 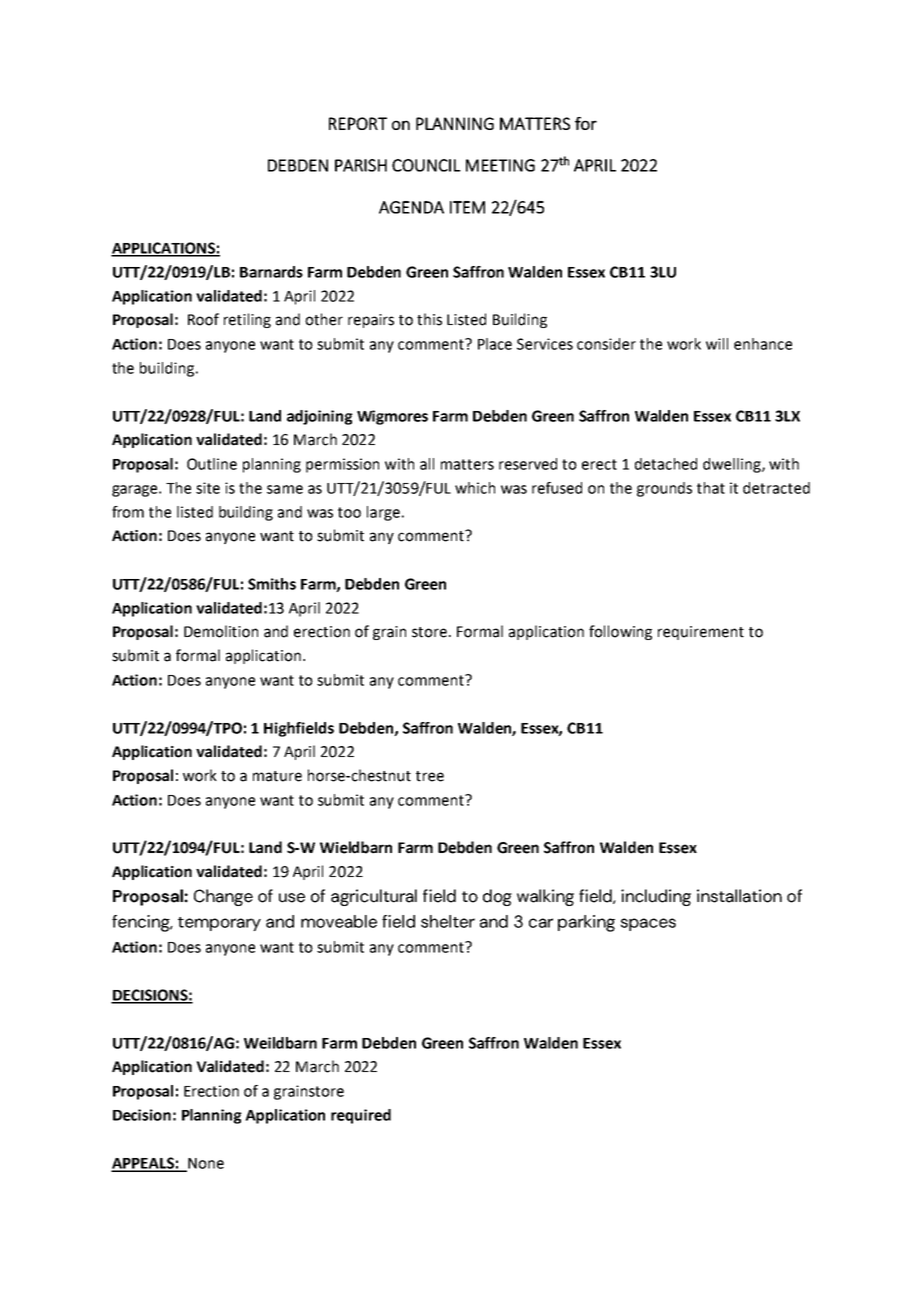 I want to click on Demolition, so click(x=221, y=631).
